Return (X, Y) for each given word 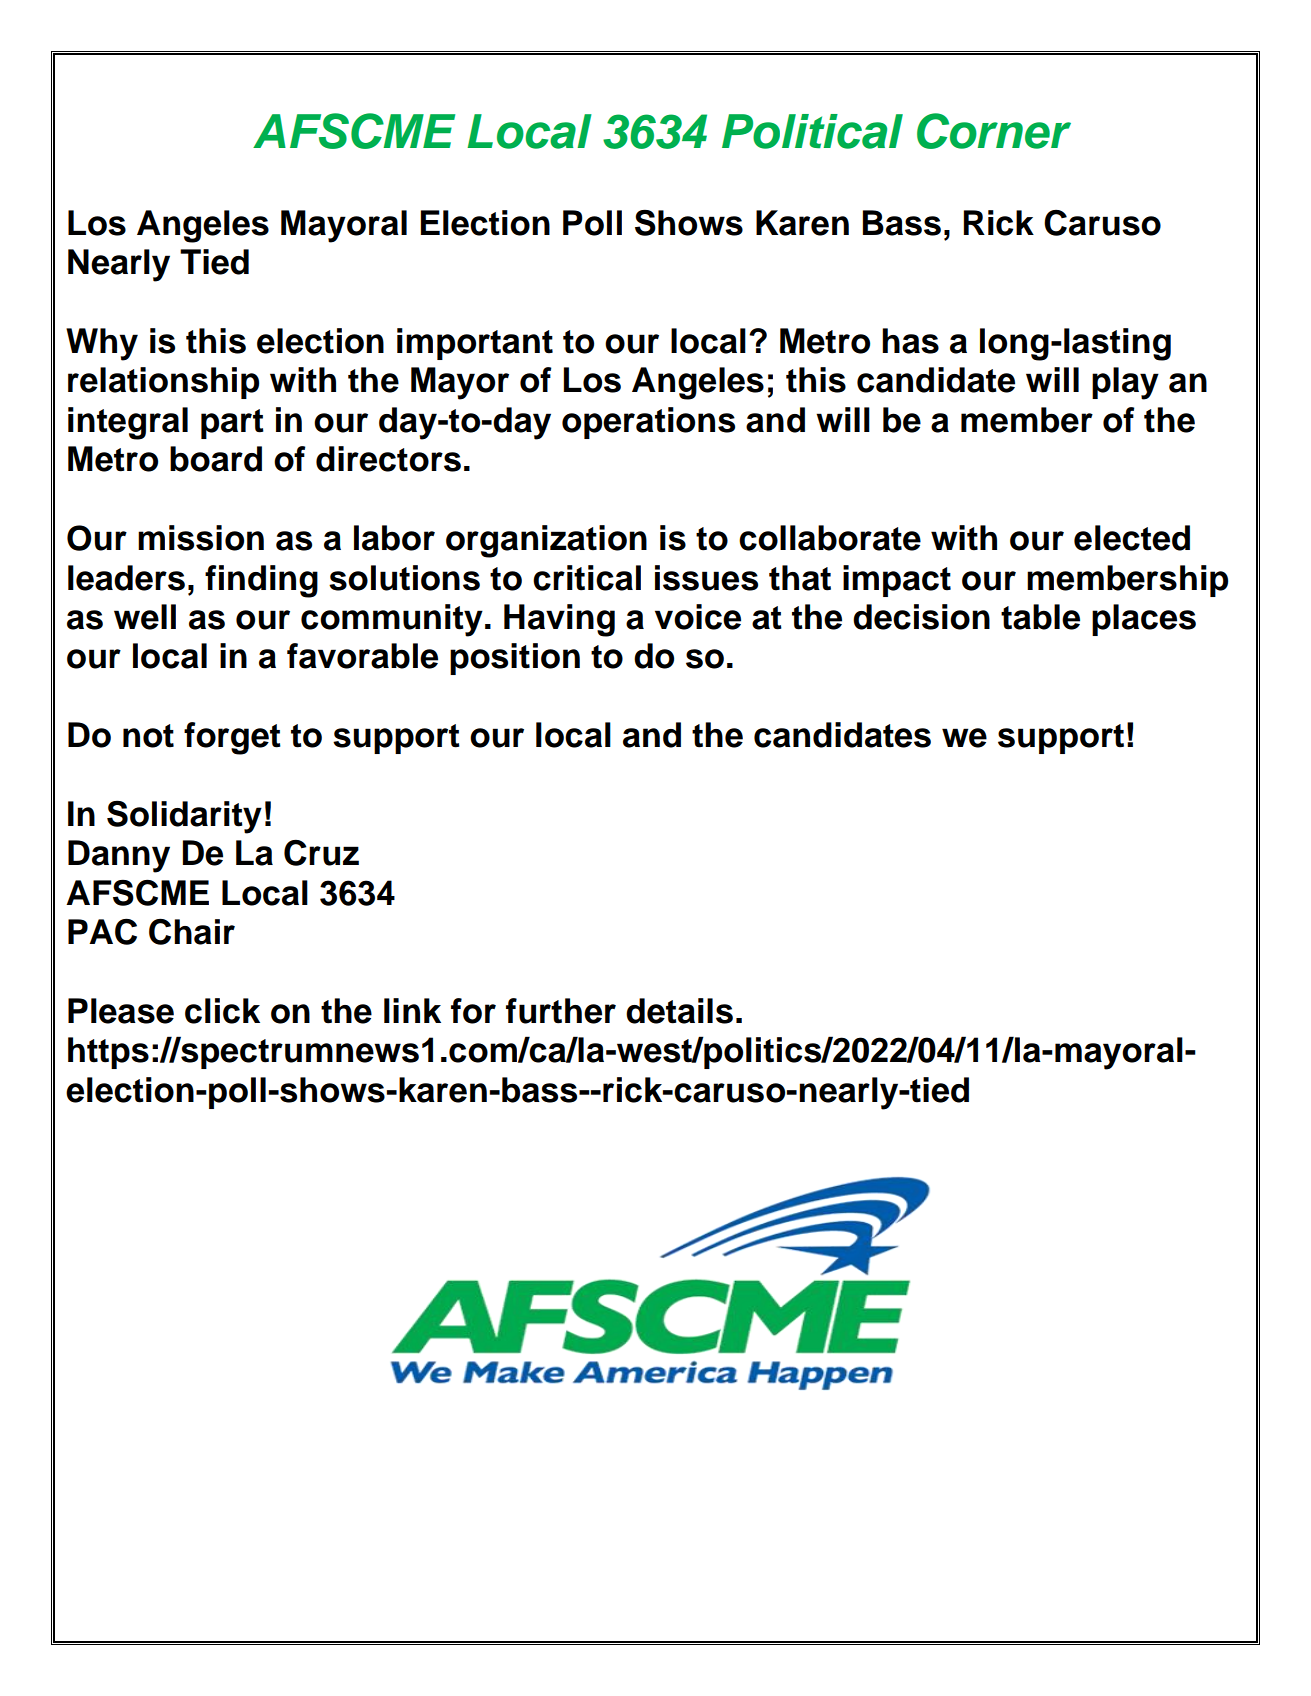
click (222, 1011)
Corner (994, 131)
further (561, 1011)
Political (812, 131)
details (679, 1011)
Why (102, 344)
